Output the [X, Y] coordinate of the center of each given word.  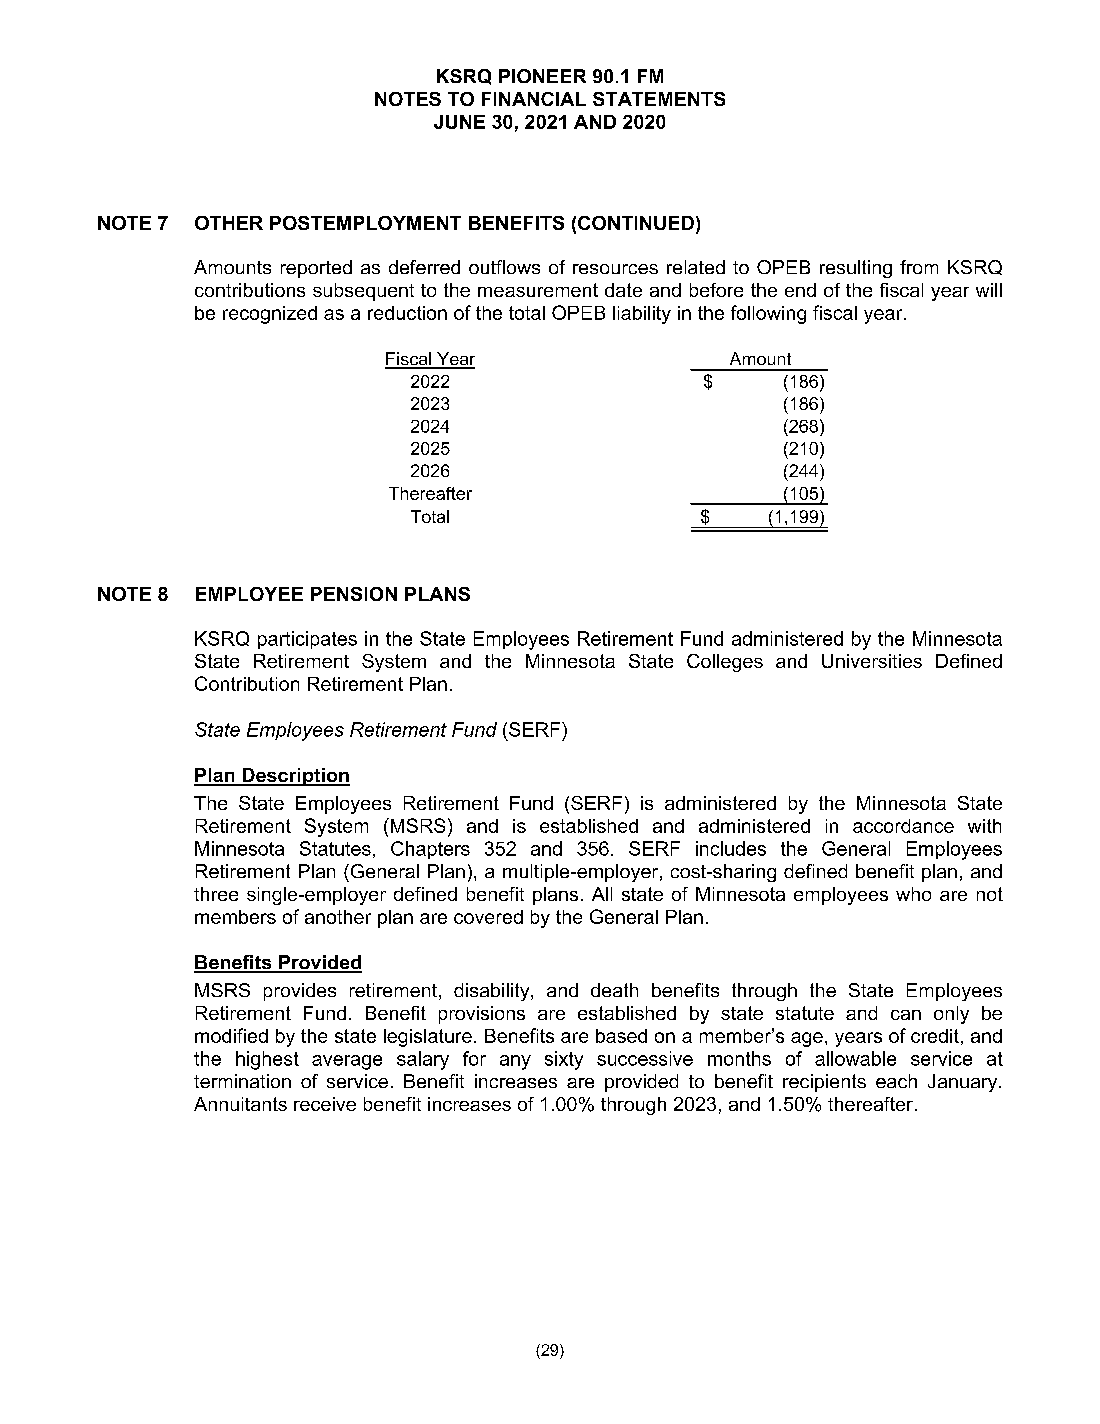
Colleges [725, 663]
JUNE [459, 122]
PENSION [354, 594]
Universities [872, 661]
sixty [564, 1060]
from [919, 267]
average [347, 1062]
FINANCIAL [534, 99]
